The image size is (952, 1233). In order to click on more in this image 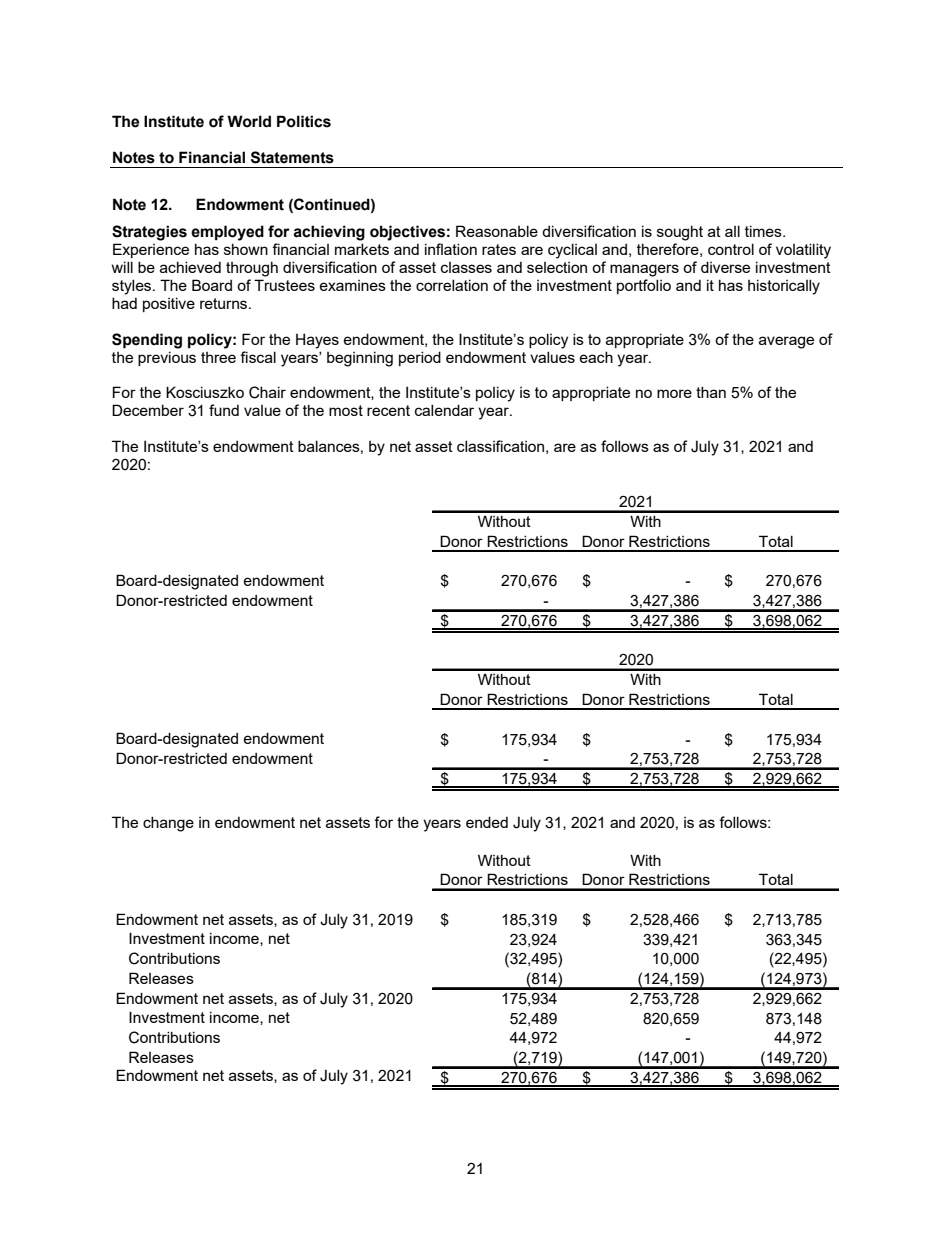, I will do `click(674, 393)`.
